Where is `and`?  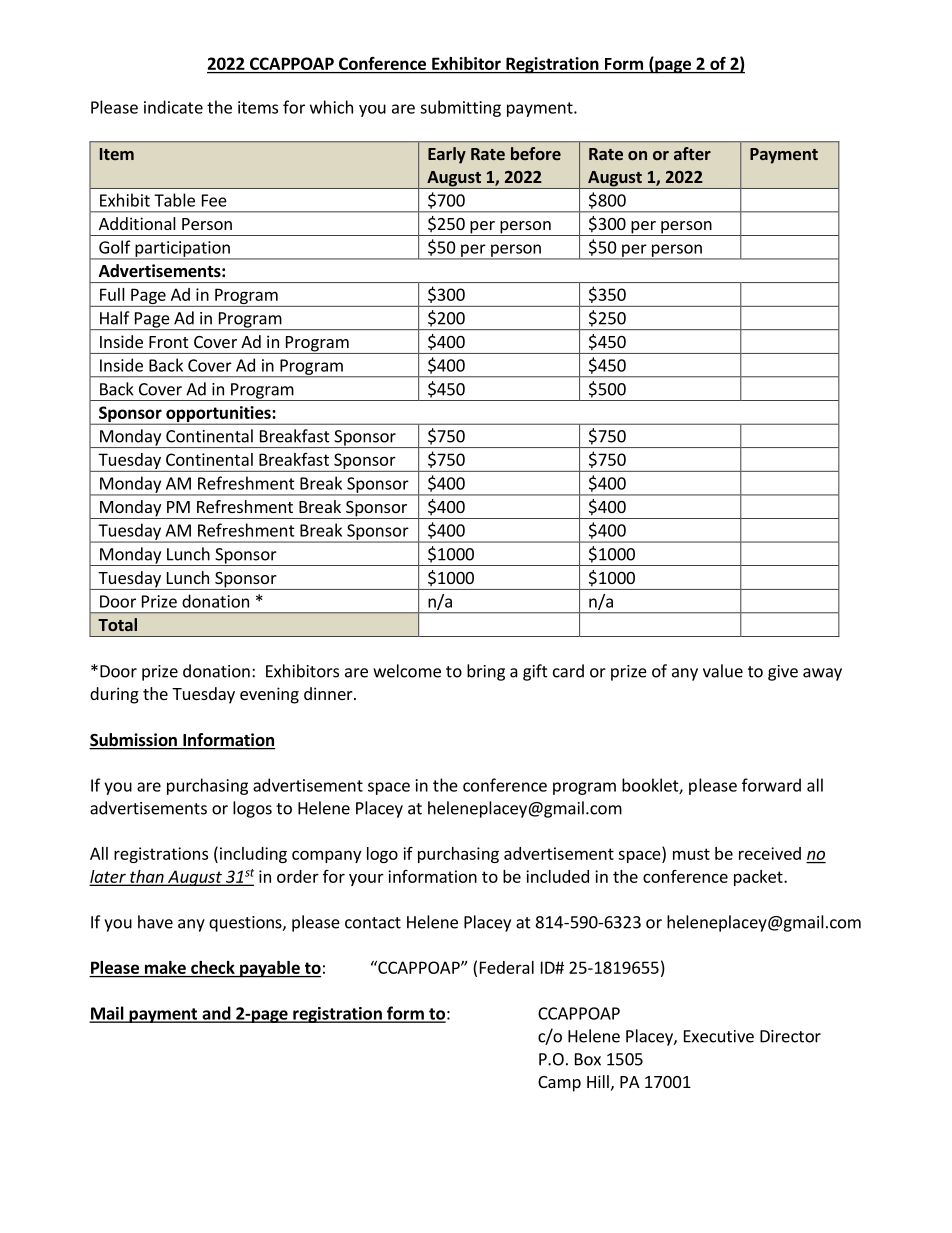
and is located at coordinates (216, 1014).
